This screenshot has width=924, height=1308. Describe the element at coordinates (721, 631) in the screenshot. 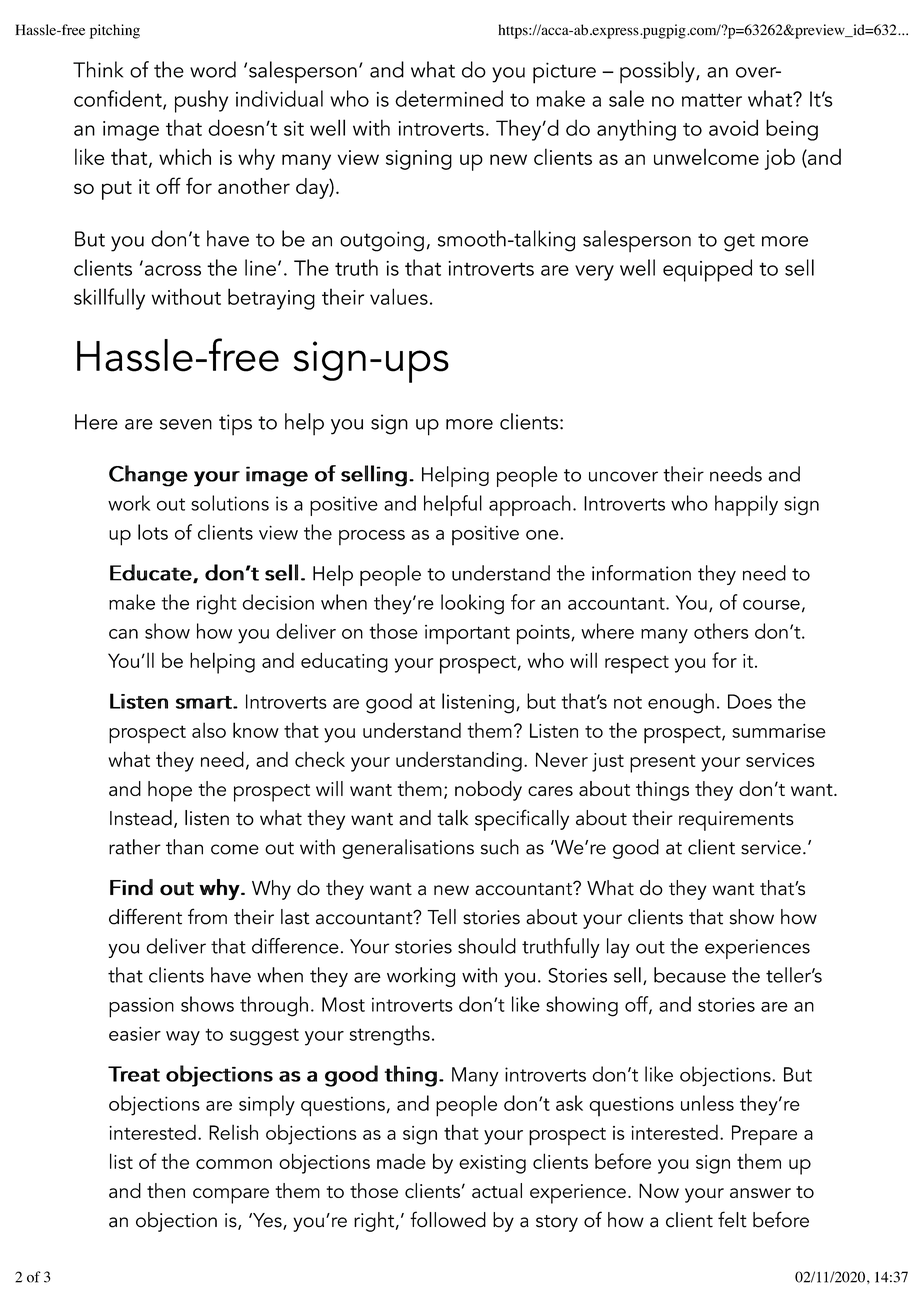

I see `others` at that location.
